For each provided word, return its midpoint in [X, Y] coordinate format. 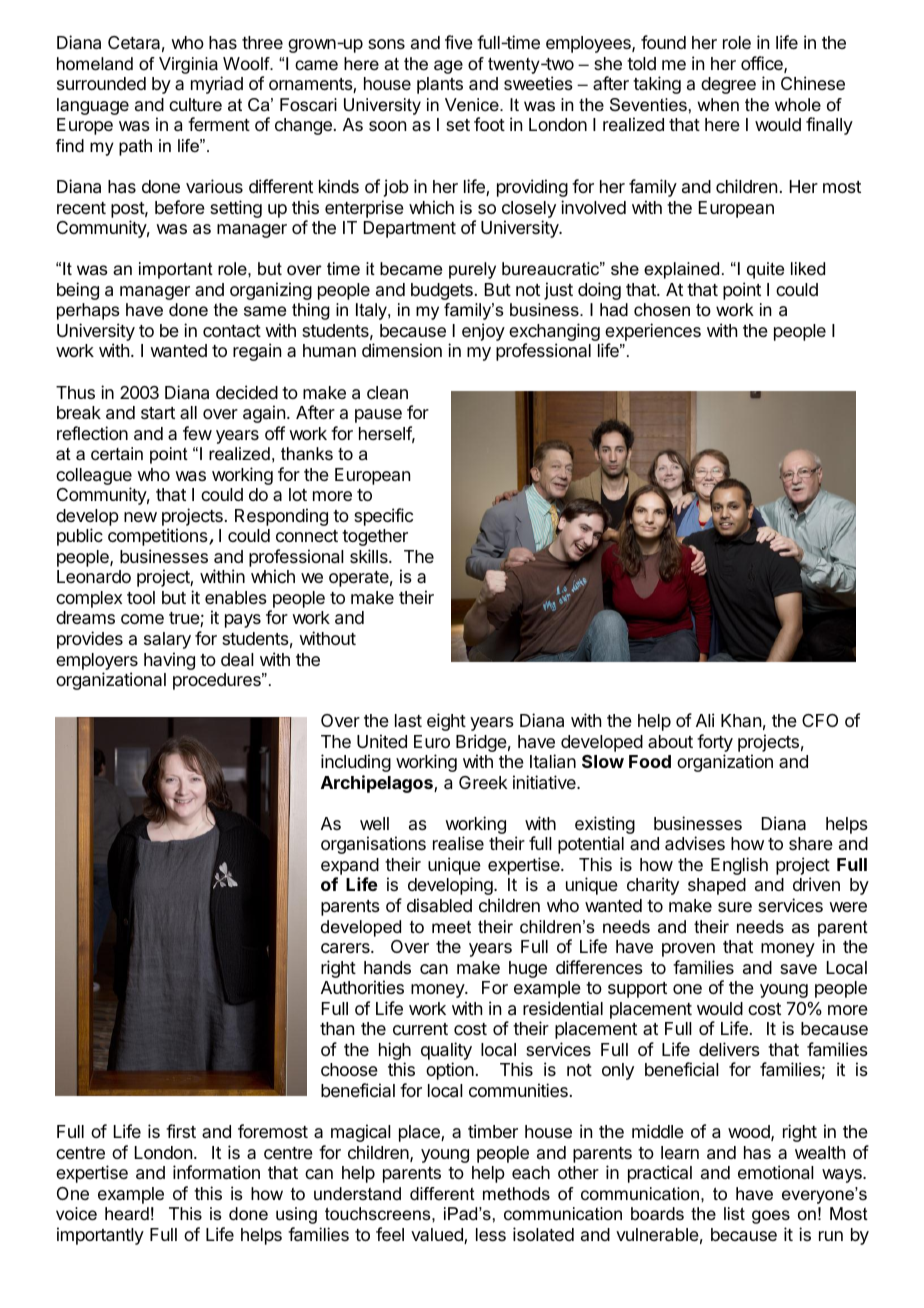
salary [167, 640]
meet [451, 927]
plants [440, 85]
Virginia [188, 65]
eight [446, 722]
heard [127, 1213]
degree [728, 85]
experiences [653, 332]
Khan [741, 720]
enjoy [483, 332]
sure [735, 907]
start [158, 413]
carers [346, 948]
